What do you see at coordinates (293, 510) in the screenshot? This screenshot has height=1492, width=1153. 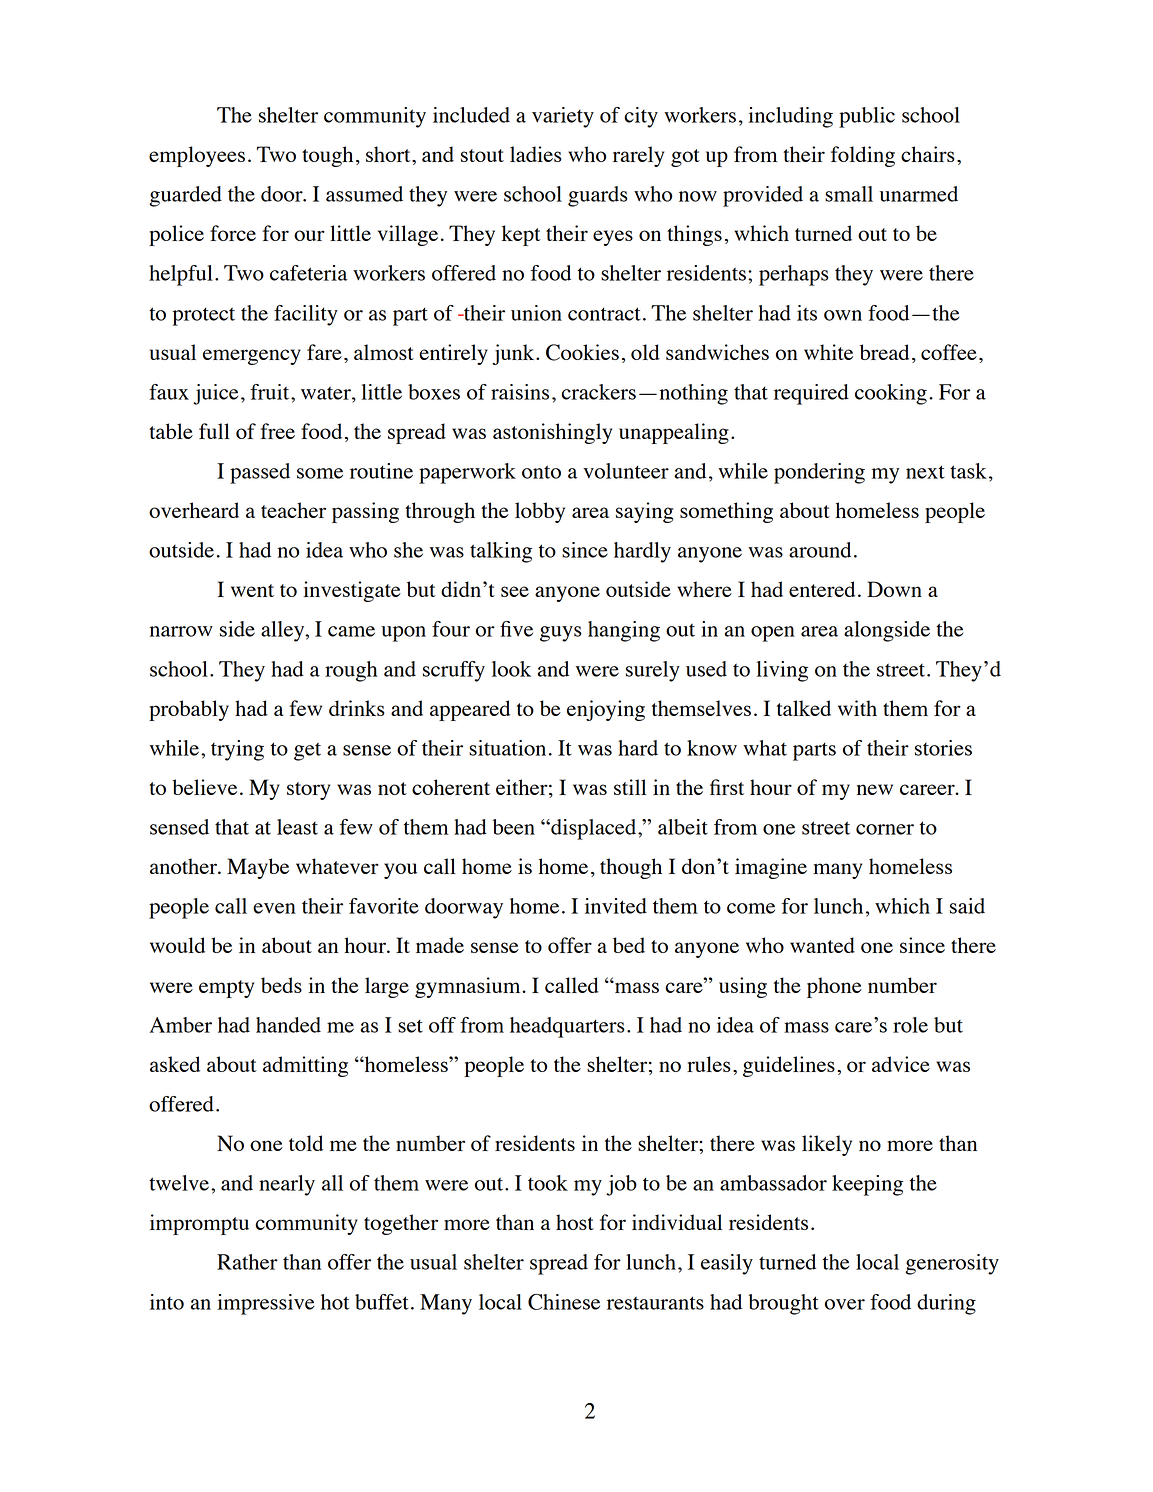 I see `teacher` at bounding box center [293, 510].
